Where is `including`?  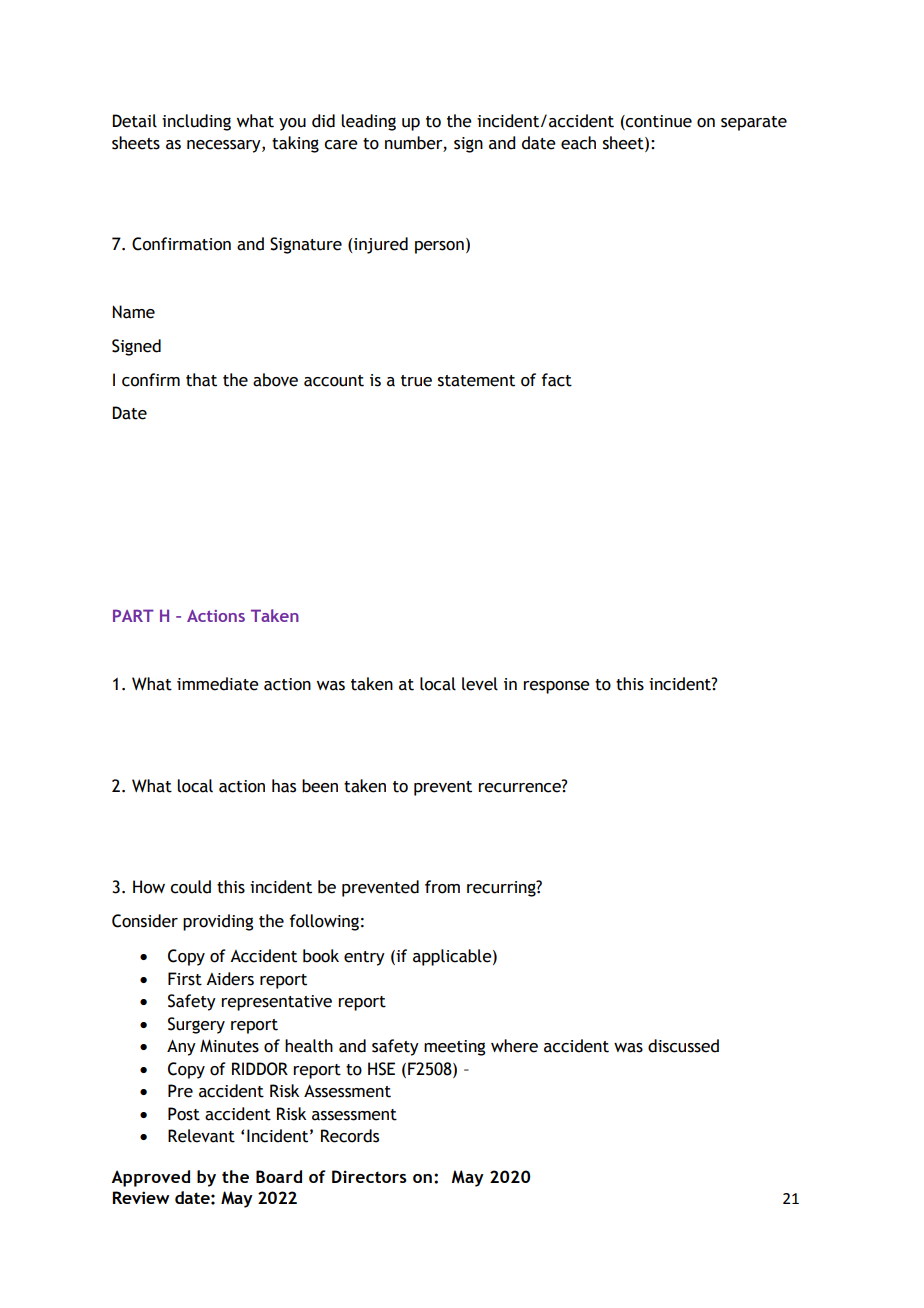 including is located at coordinates (196, 122).
